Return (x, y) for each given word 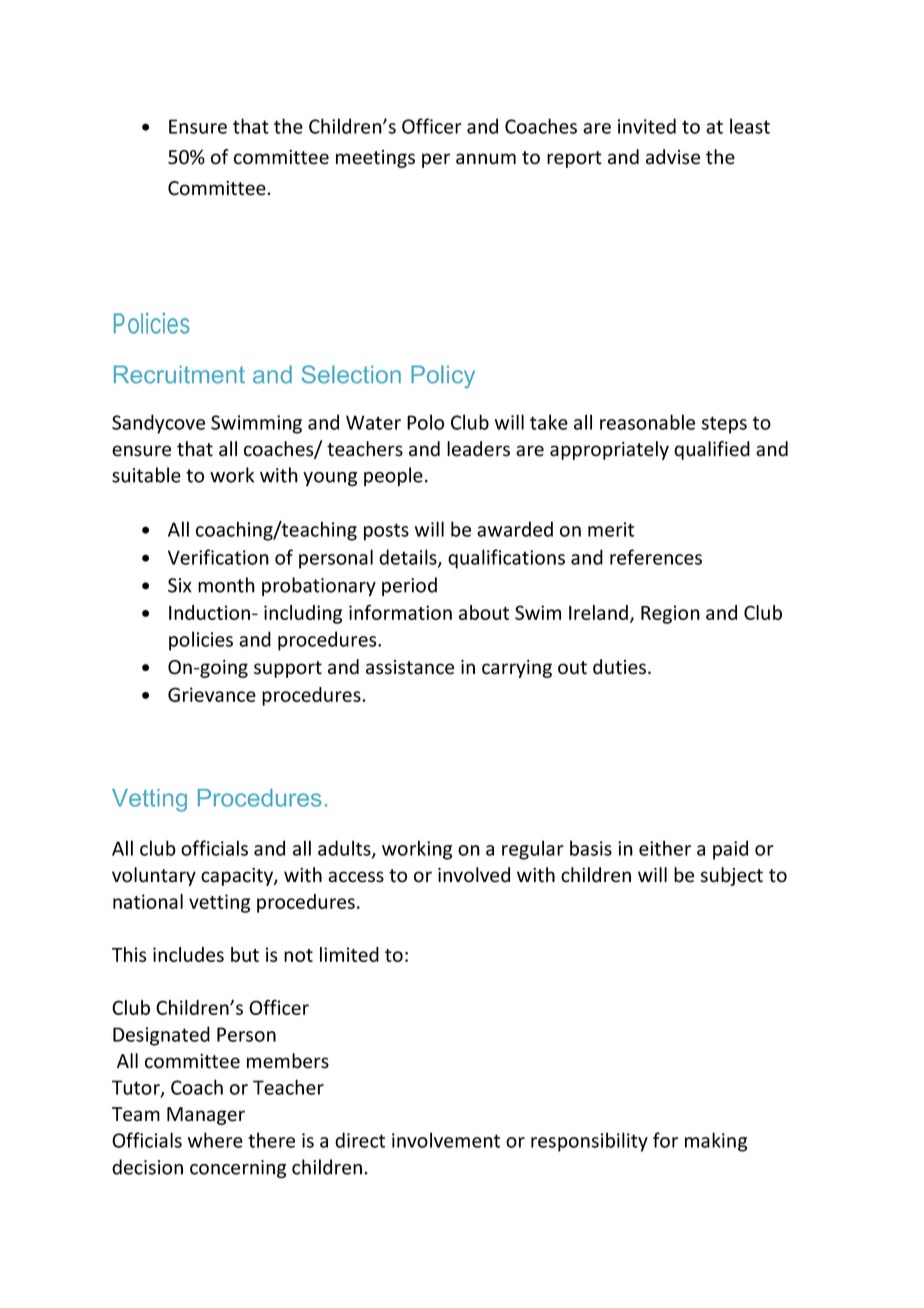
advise (673, 157)
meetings (375, 159)
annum (486, 159)
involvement (446, 1140)
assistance (410, 667)
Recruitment (179, 374)
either (665, 848)
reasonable (647, 422)
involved (474, 875)
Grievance (212, 694)
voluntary (154, 876)
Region (670, 614)
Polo (425, 422)
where (215, 1140)
